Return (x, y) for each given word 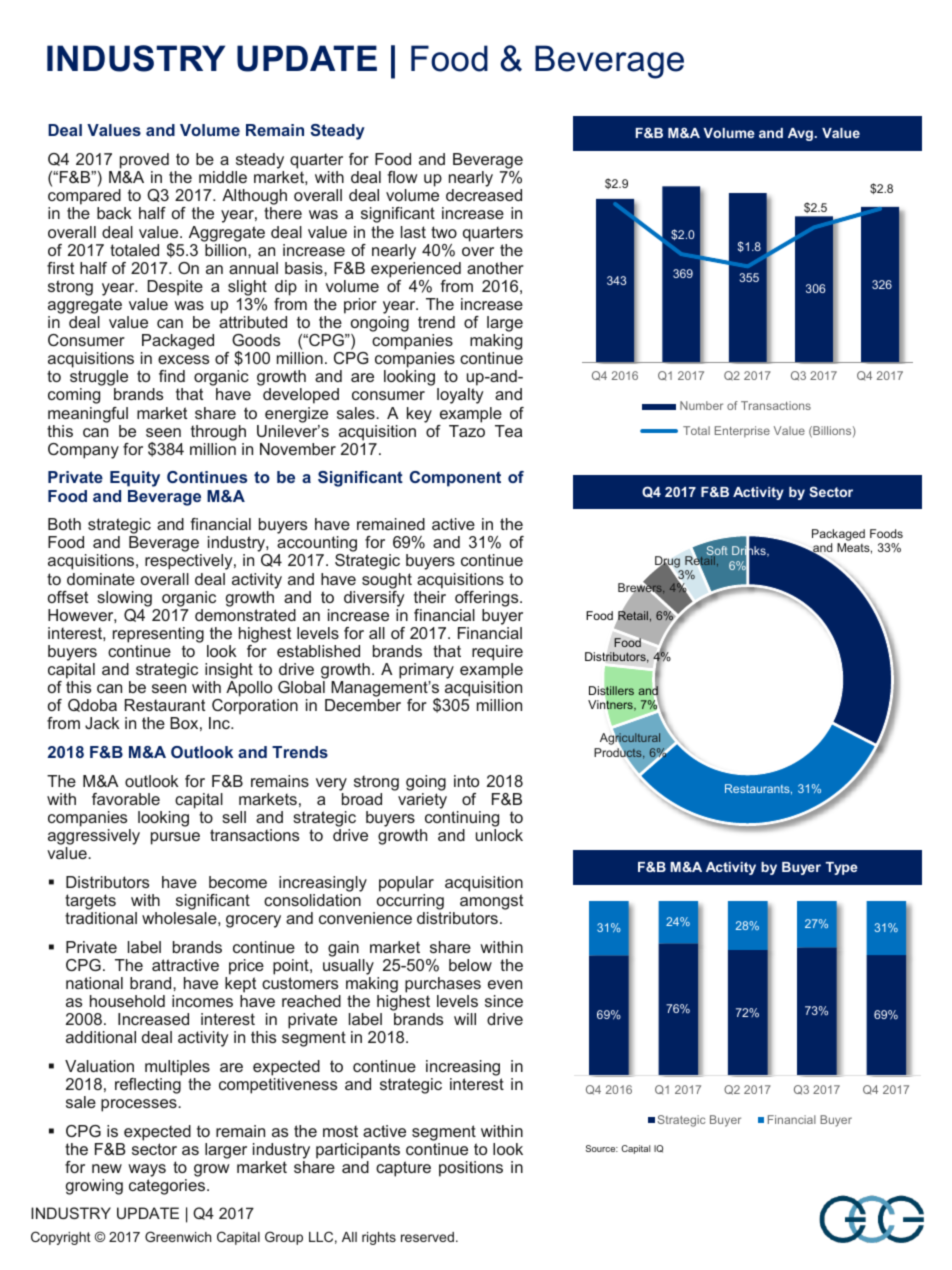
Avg (801, 134)
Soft (717, 552)
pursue (175, 838)
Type (842, 868)
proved (143, 162)
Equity (135, 479)
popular (406, 884)
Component (455, 479)
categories (168, 1187)
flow (402, 177)
